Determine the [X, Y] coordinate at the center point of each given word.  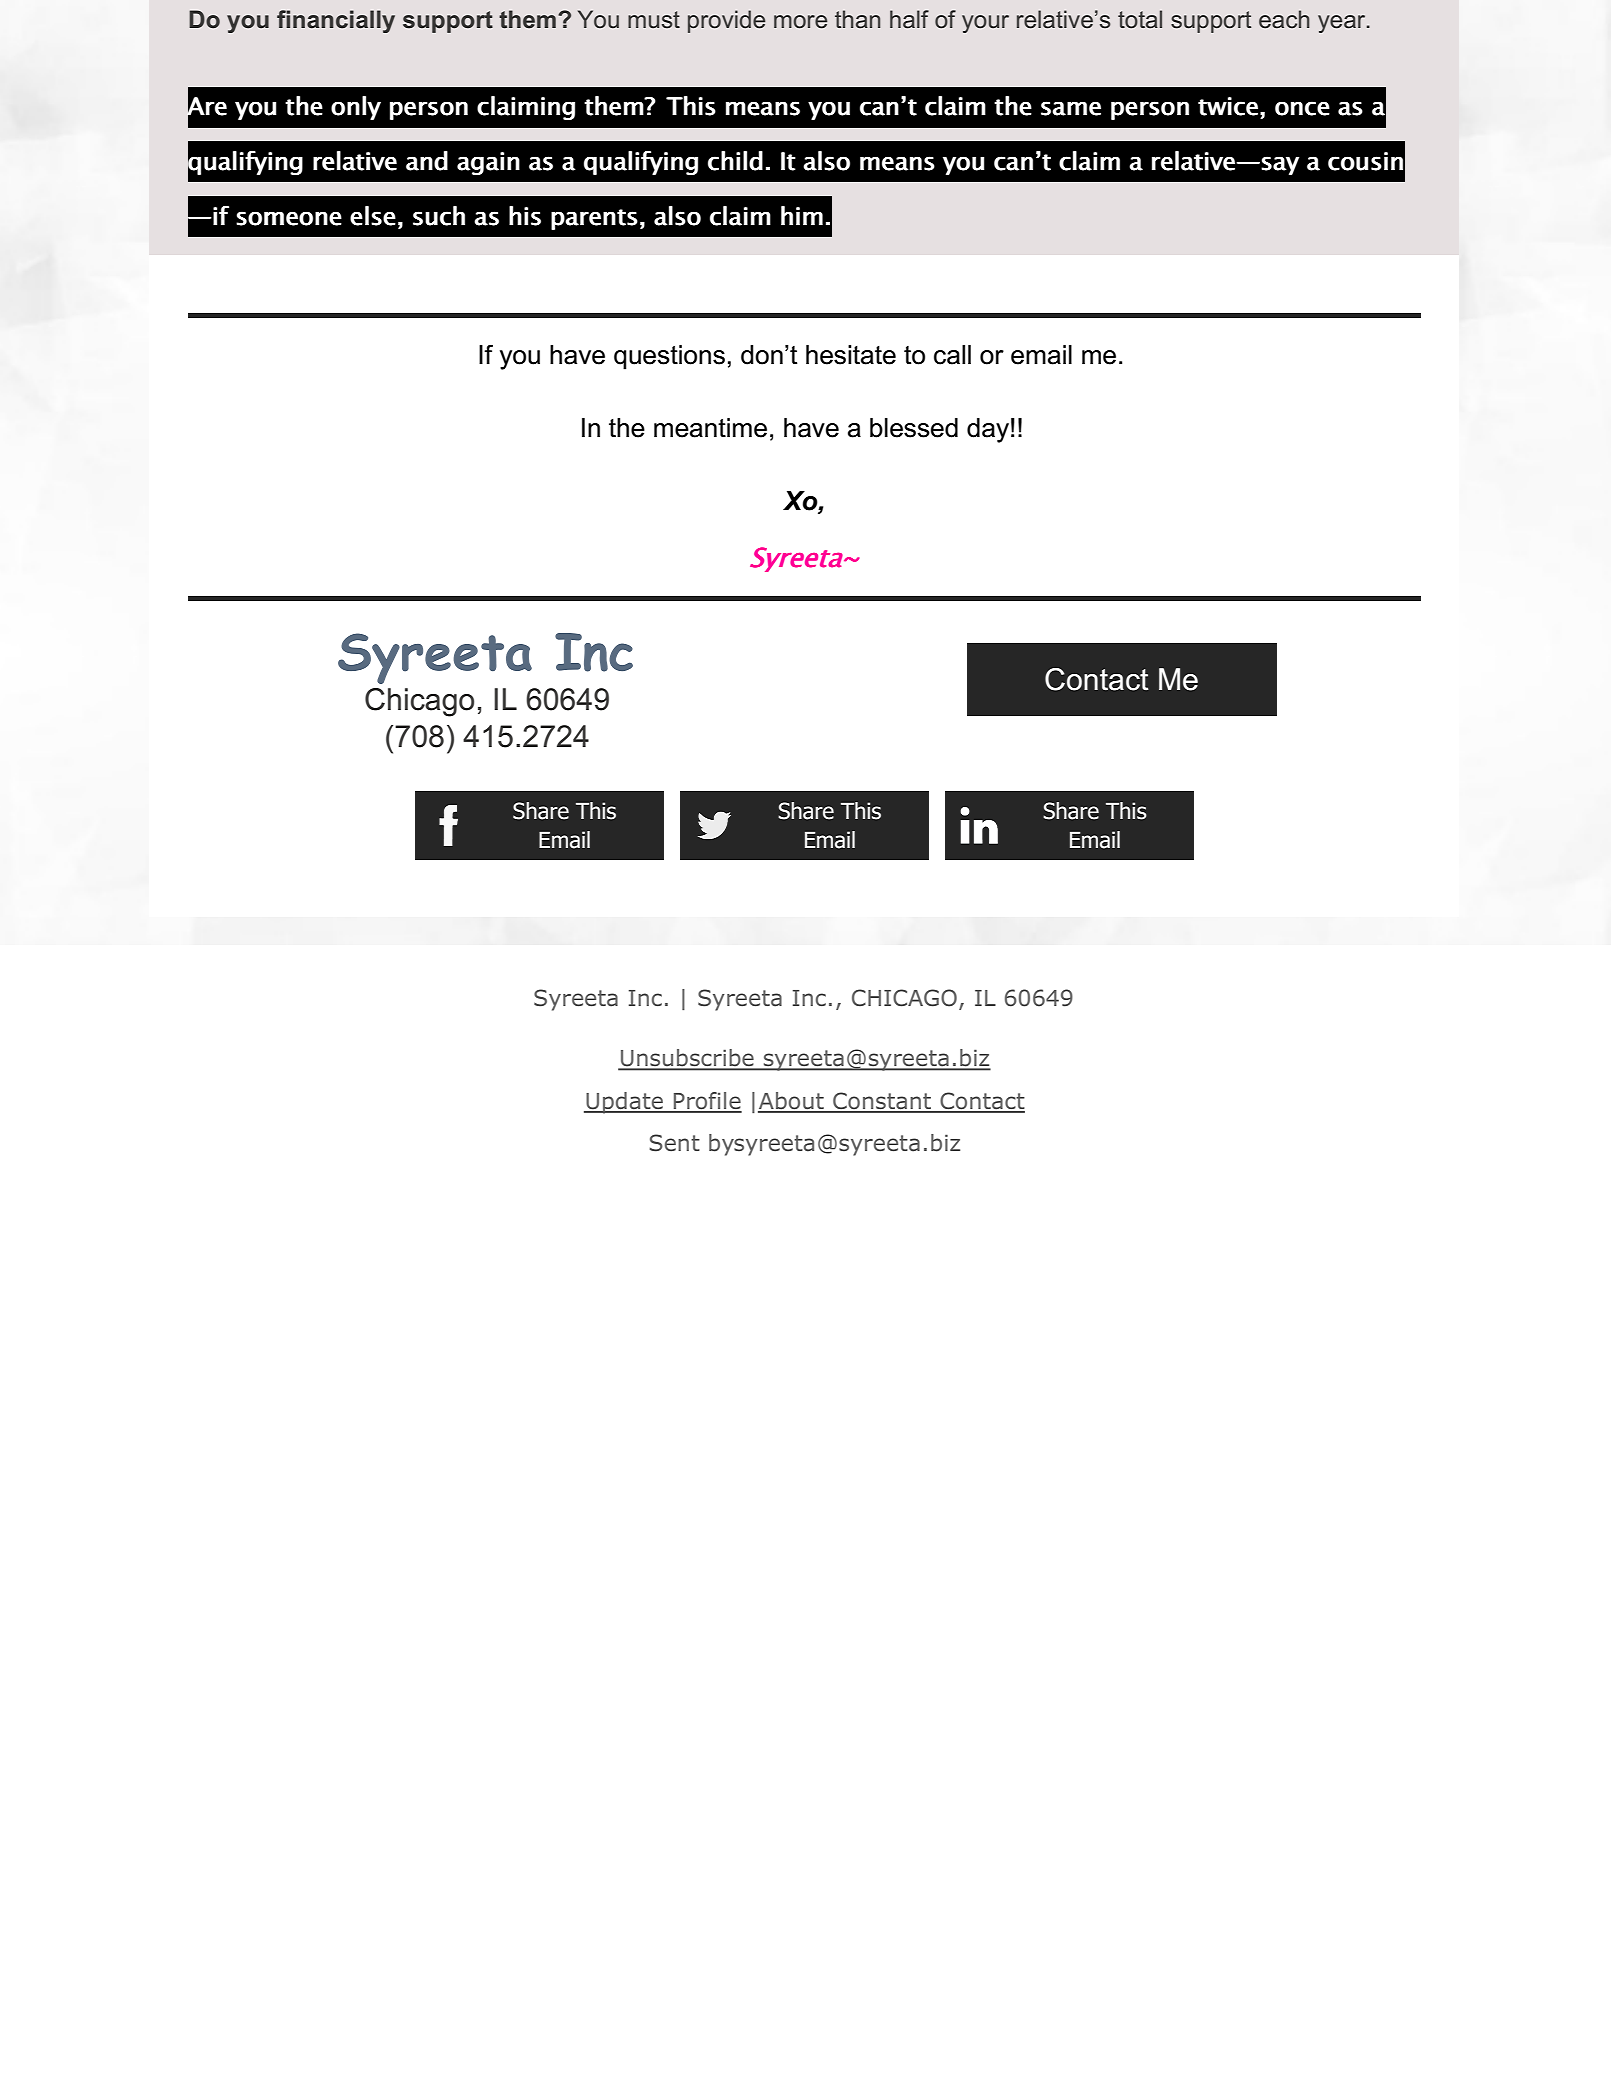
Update [625, 1103]
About [792, 1102]
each [1284, 19]
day [988, 430]
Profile [707, 1102]
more [800, 22]
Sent [674, 1143]
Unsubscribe [687, 1059]
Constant [882, 1102]
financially [336, 21]
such [439, 216]
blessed [914, 428]
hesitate [851, 355]
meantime [710, 428]
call [952, 355]
